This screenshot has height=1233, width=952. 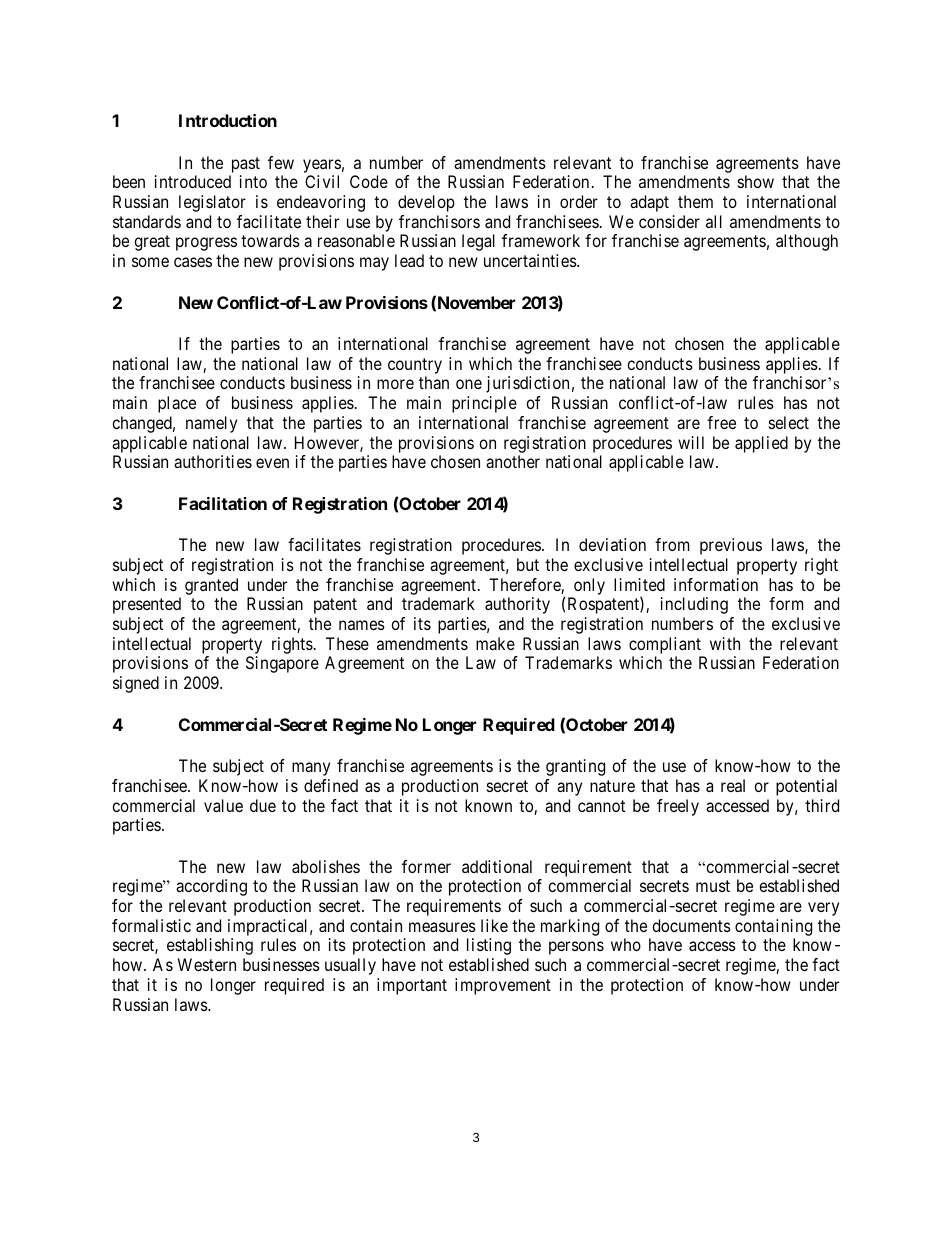 I want to click on granting, so click(x=575, y=767).
